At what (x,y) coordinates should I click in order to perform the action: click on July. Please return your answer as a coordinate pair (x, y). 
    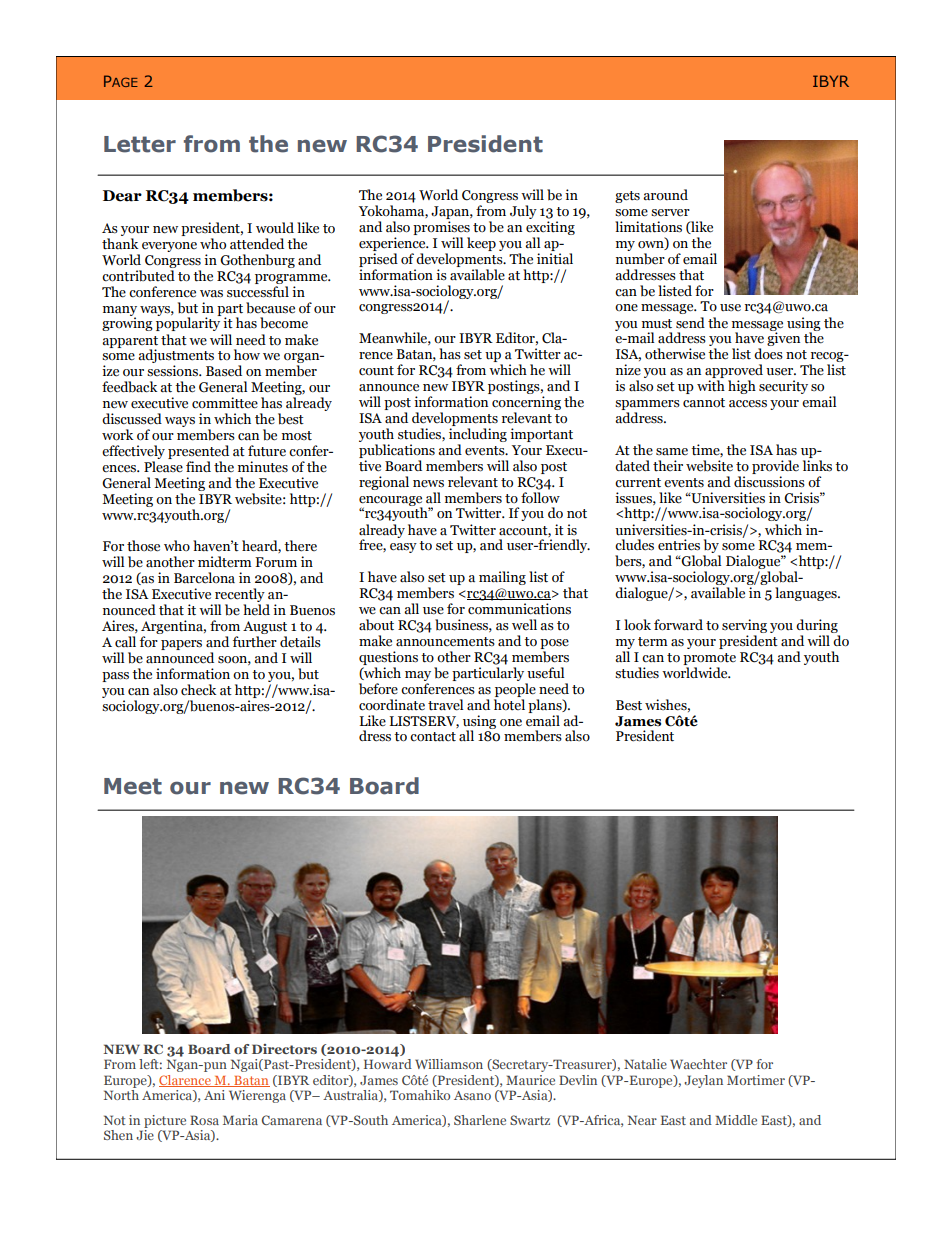
    Looking at the image, I should click on (523, 212).
